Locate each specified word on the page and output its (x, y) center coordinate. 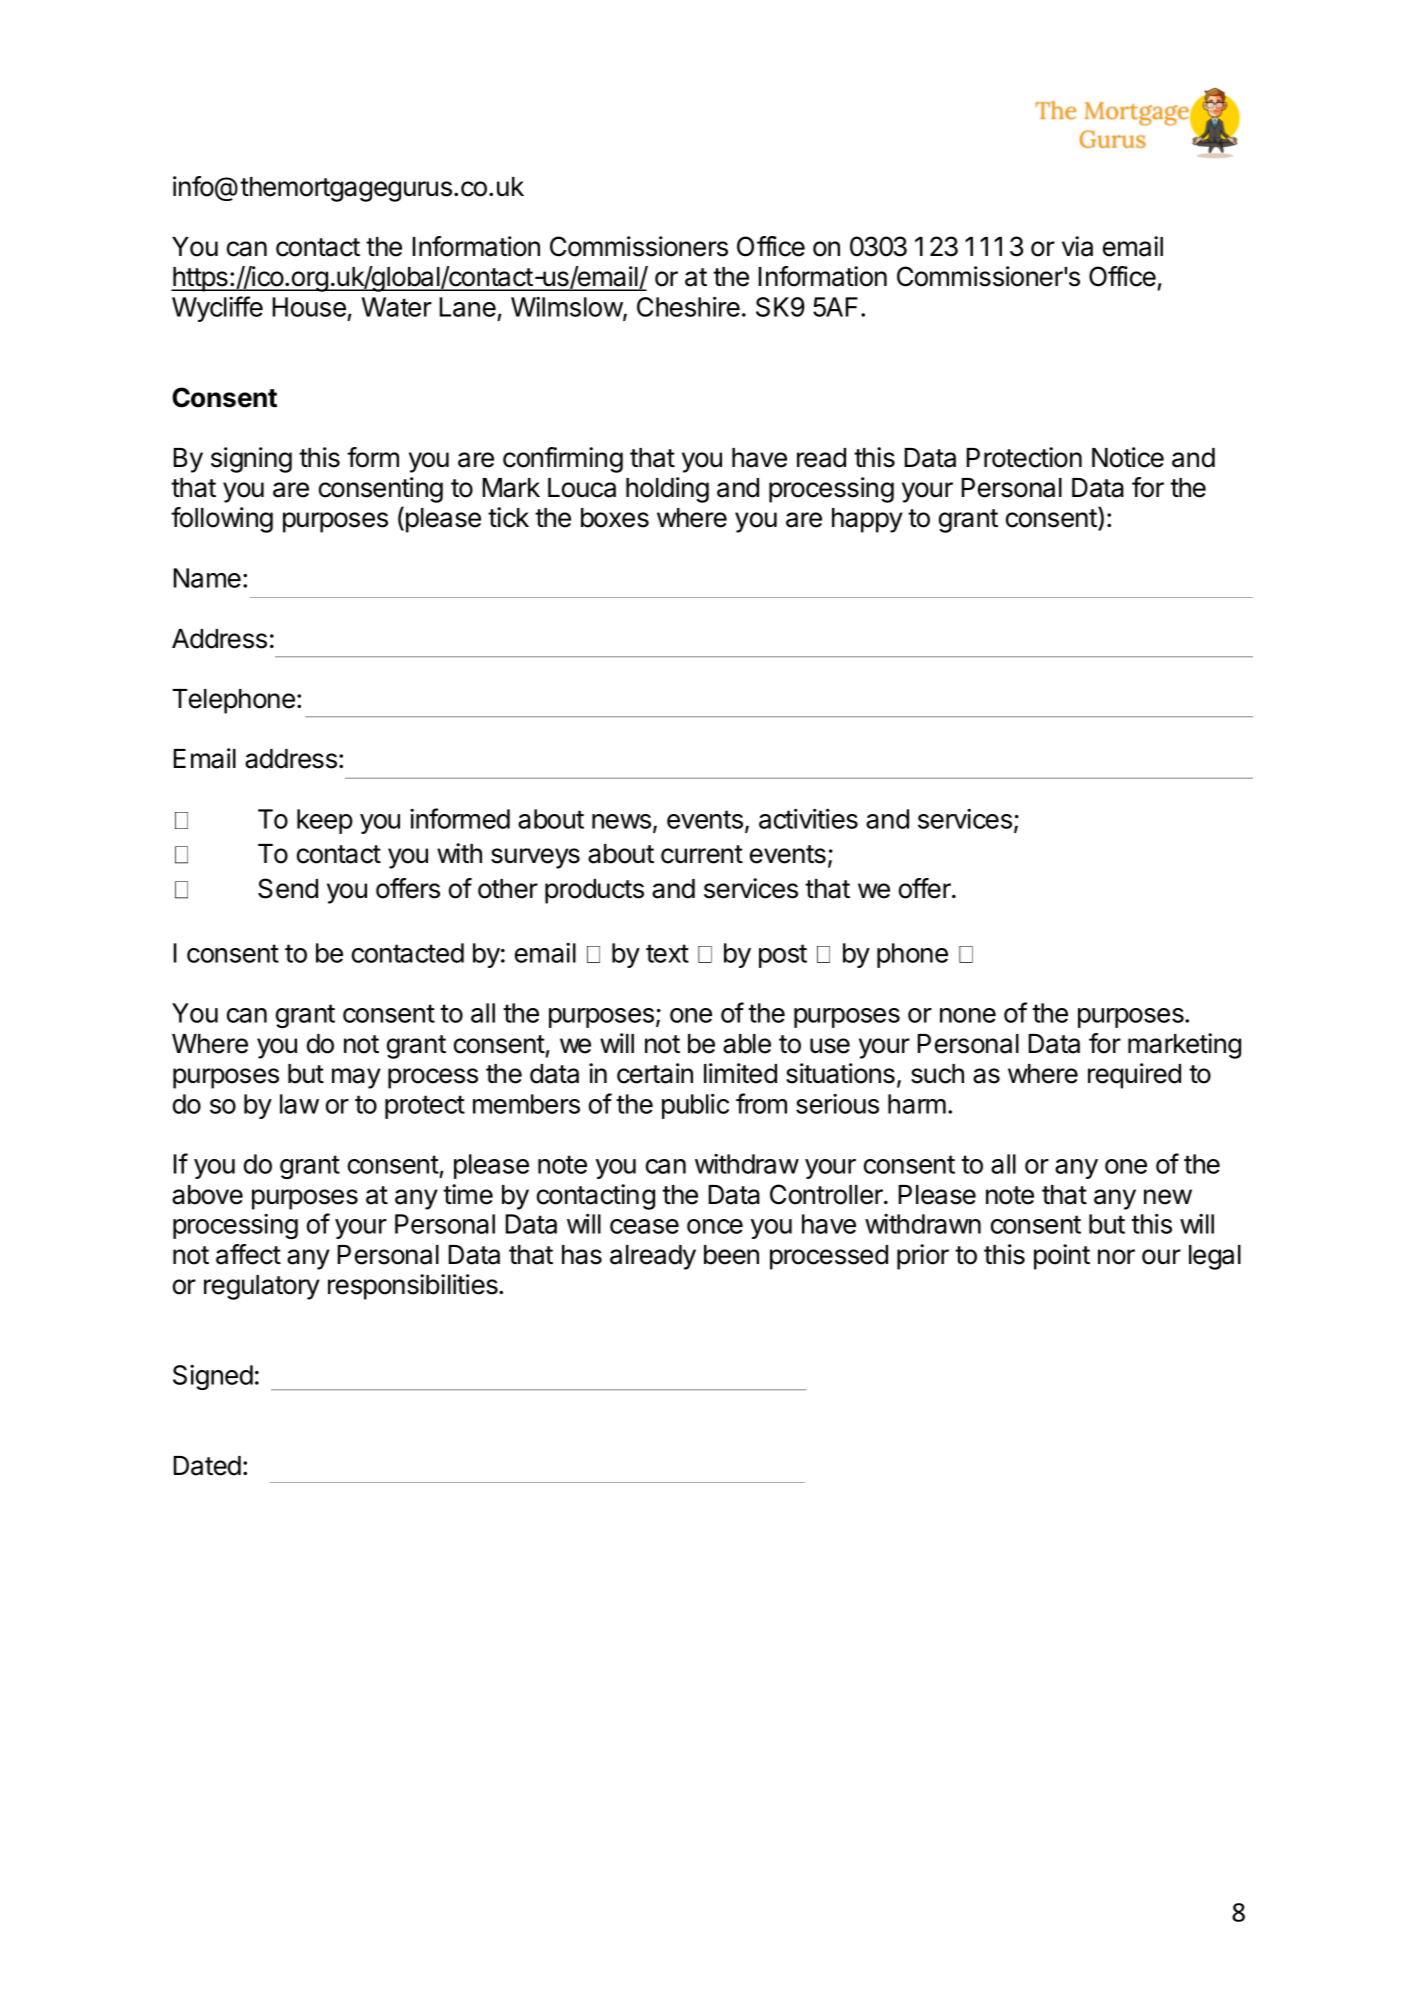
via (1077, 246)
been (731, 1255)
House (309, 307)
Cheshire (688, 306)
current (702, 854)
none (968, 1015)
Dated (207, 1466)
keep (325, 821)
